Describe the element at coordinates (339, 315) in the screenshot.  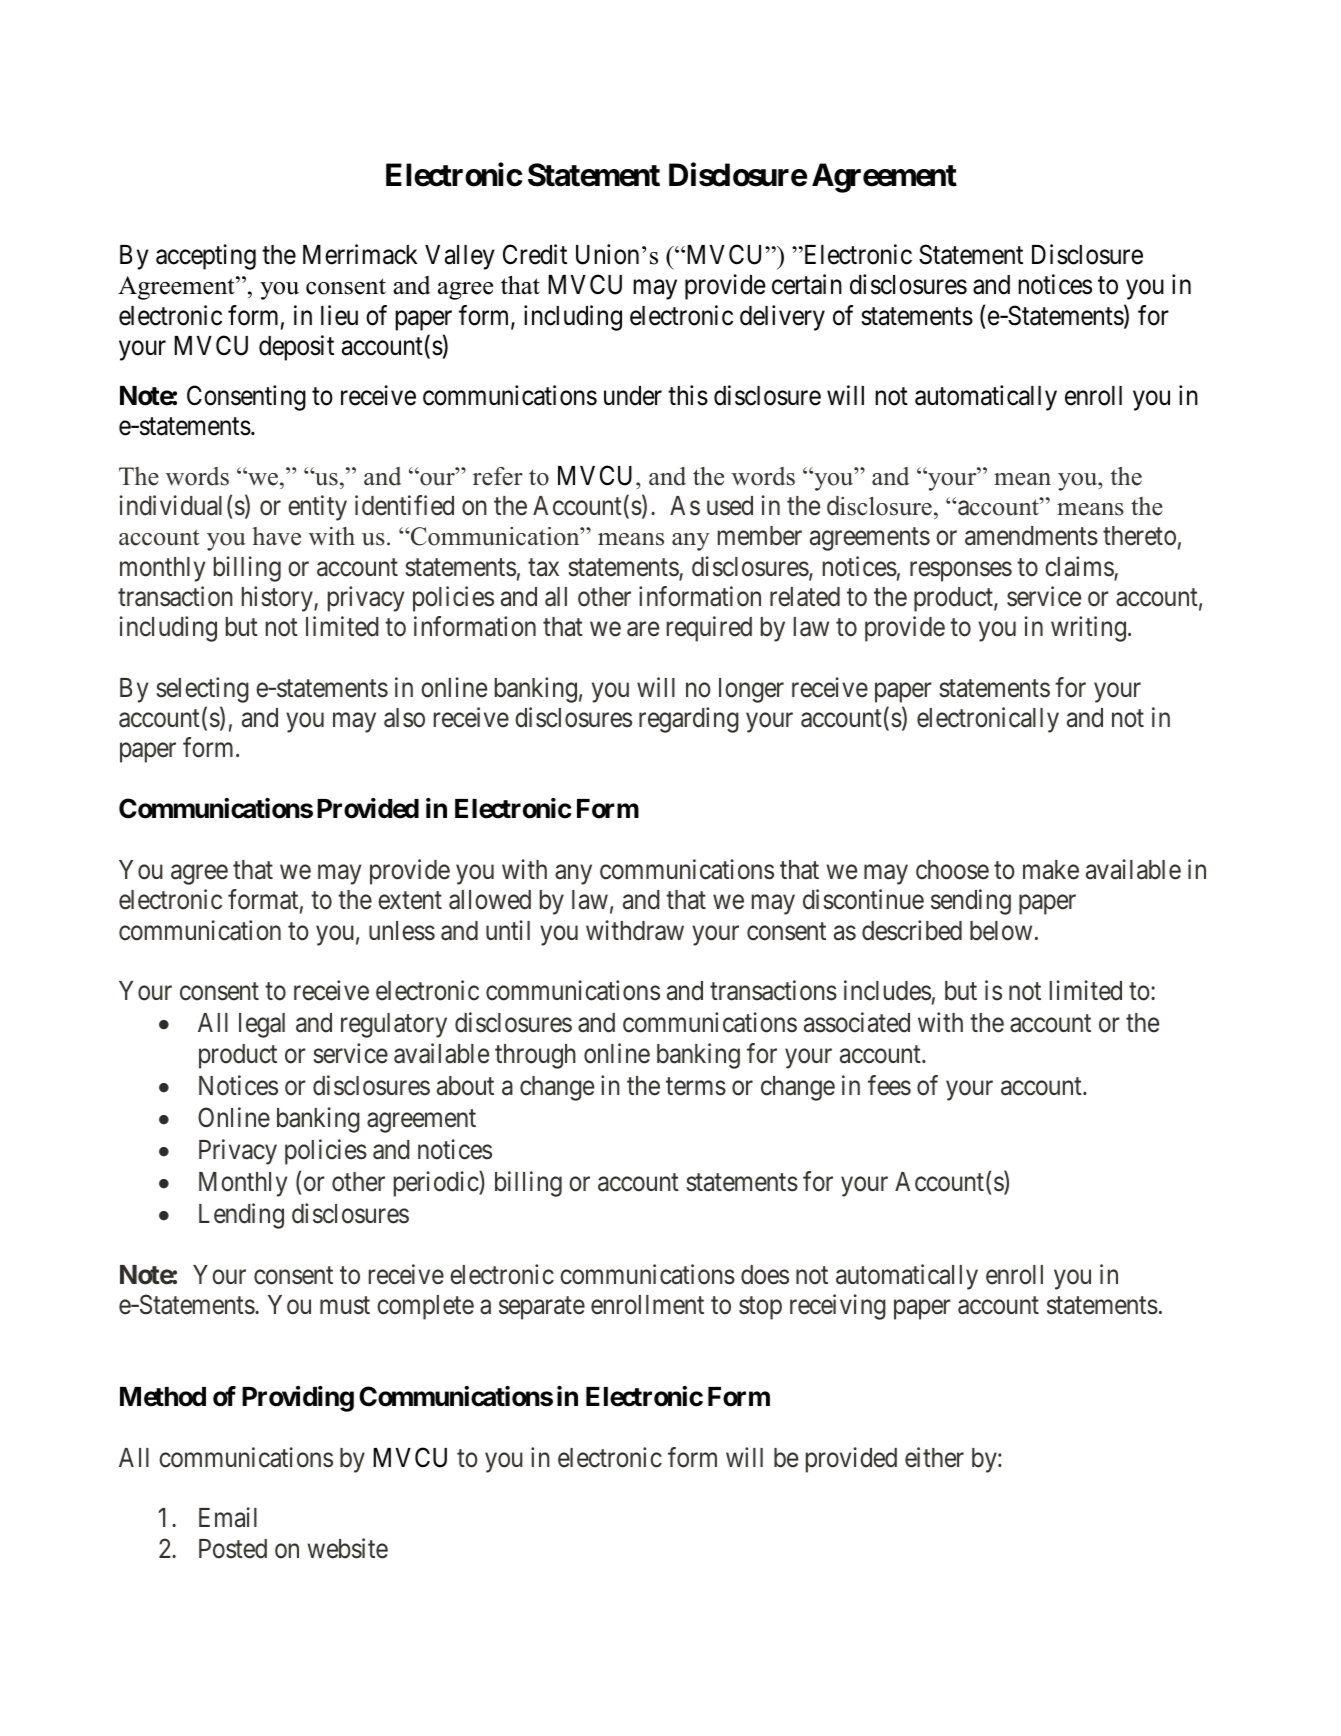
I see `lieu` at that location.
